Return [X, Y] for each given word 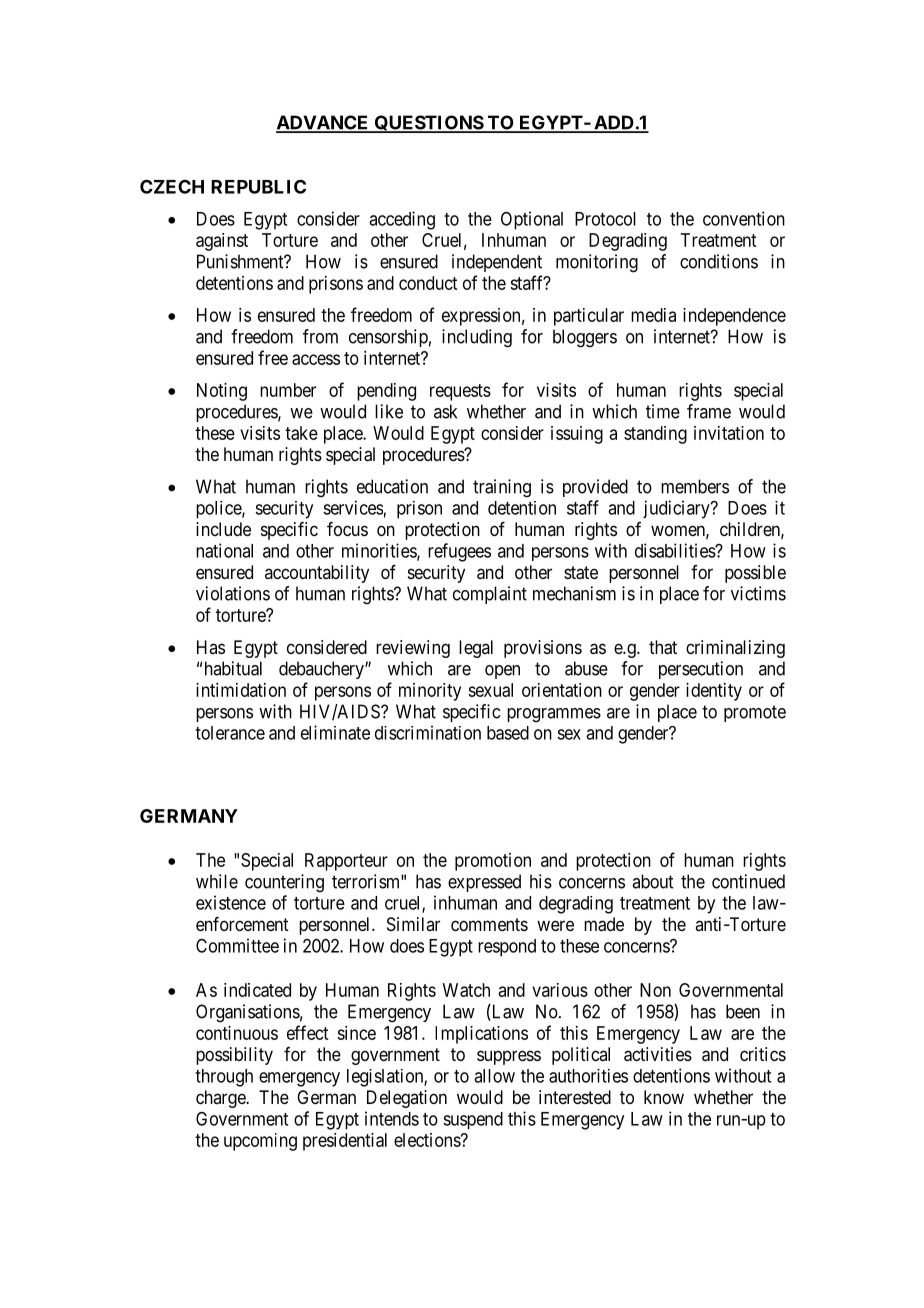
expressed [484, 883]
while [217, 881]
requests [460, 392]
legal [476, 649]
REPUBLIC [258, 186]
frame [709, 411]
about [652, 881]
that [663, 647]
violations [233, 593]
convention [744, 218]
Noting [222, 392]
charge [221, 1099]
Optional [532, 220]
